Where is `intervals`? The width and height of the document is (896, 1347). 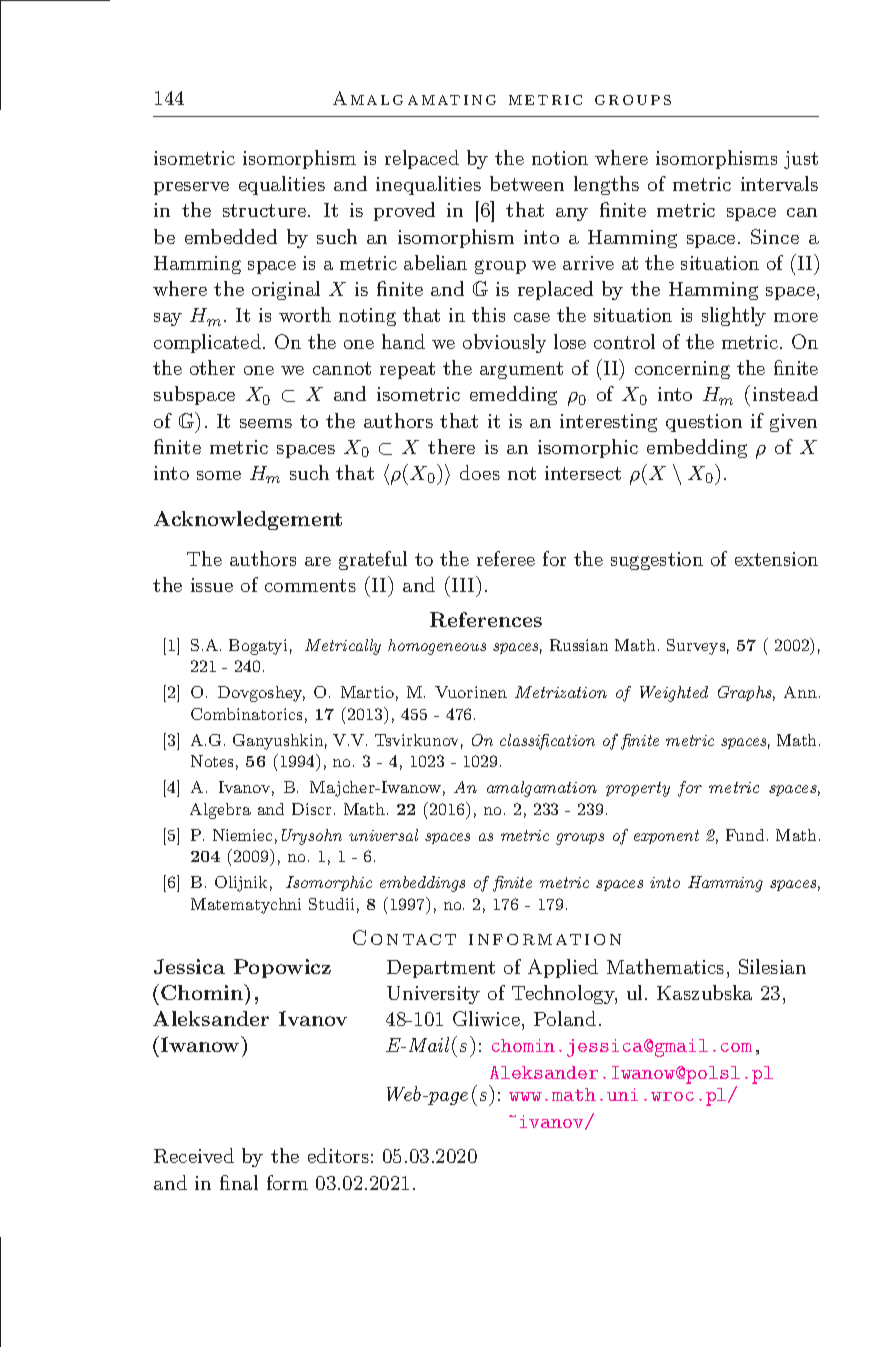
intervals is located at coordinates (779, 183).
